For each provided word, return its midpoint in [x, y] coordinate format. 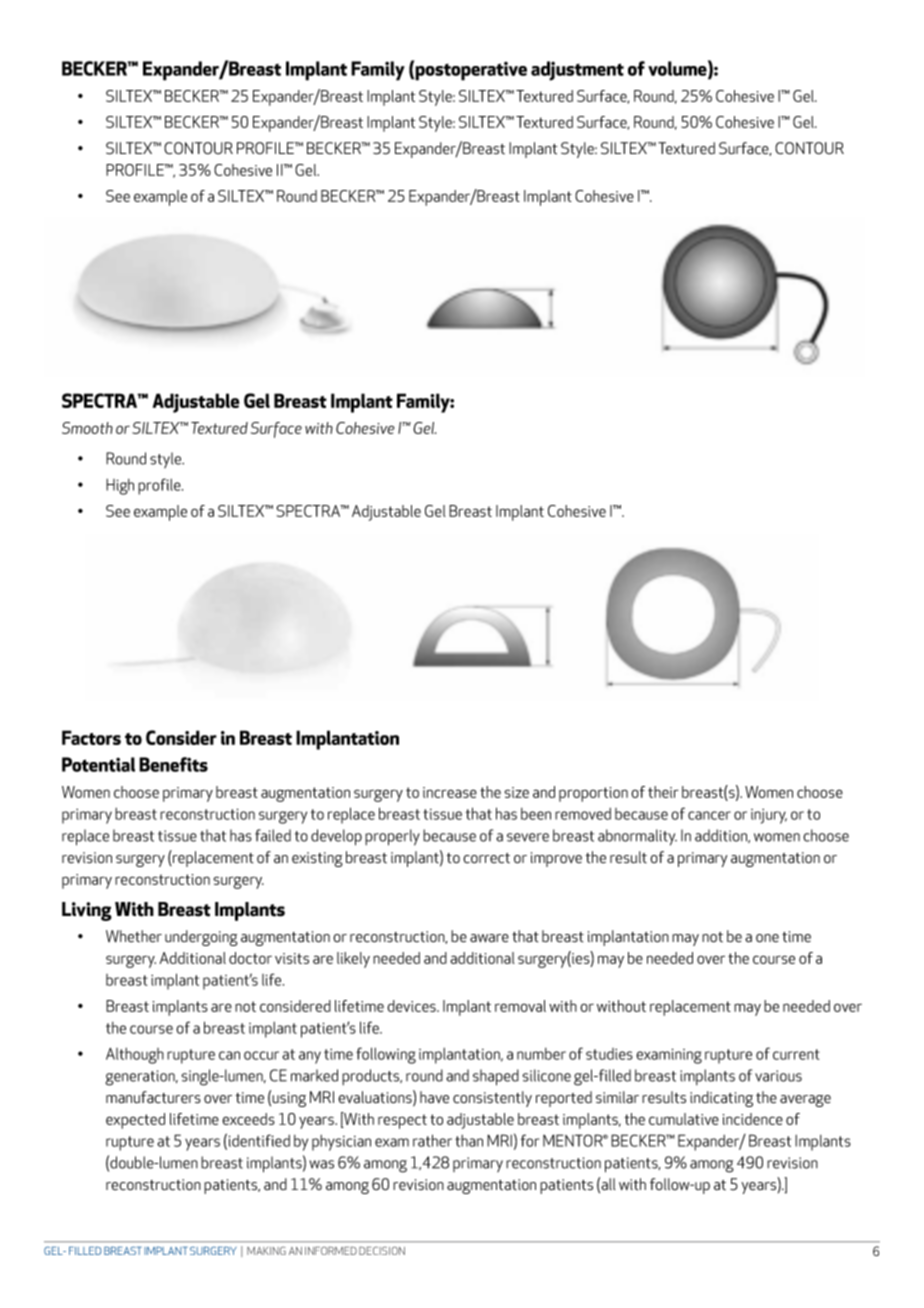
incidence [753, 1119]
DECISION [382, 1251]
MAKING [266, 1251]
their [663, 792]
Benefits [173, 764]
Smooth [87, 428]
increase [450, 792]
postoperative [471, 71]
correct [486, 858]
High [120, 487]
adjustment [577, 71]
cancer [709, 815]
